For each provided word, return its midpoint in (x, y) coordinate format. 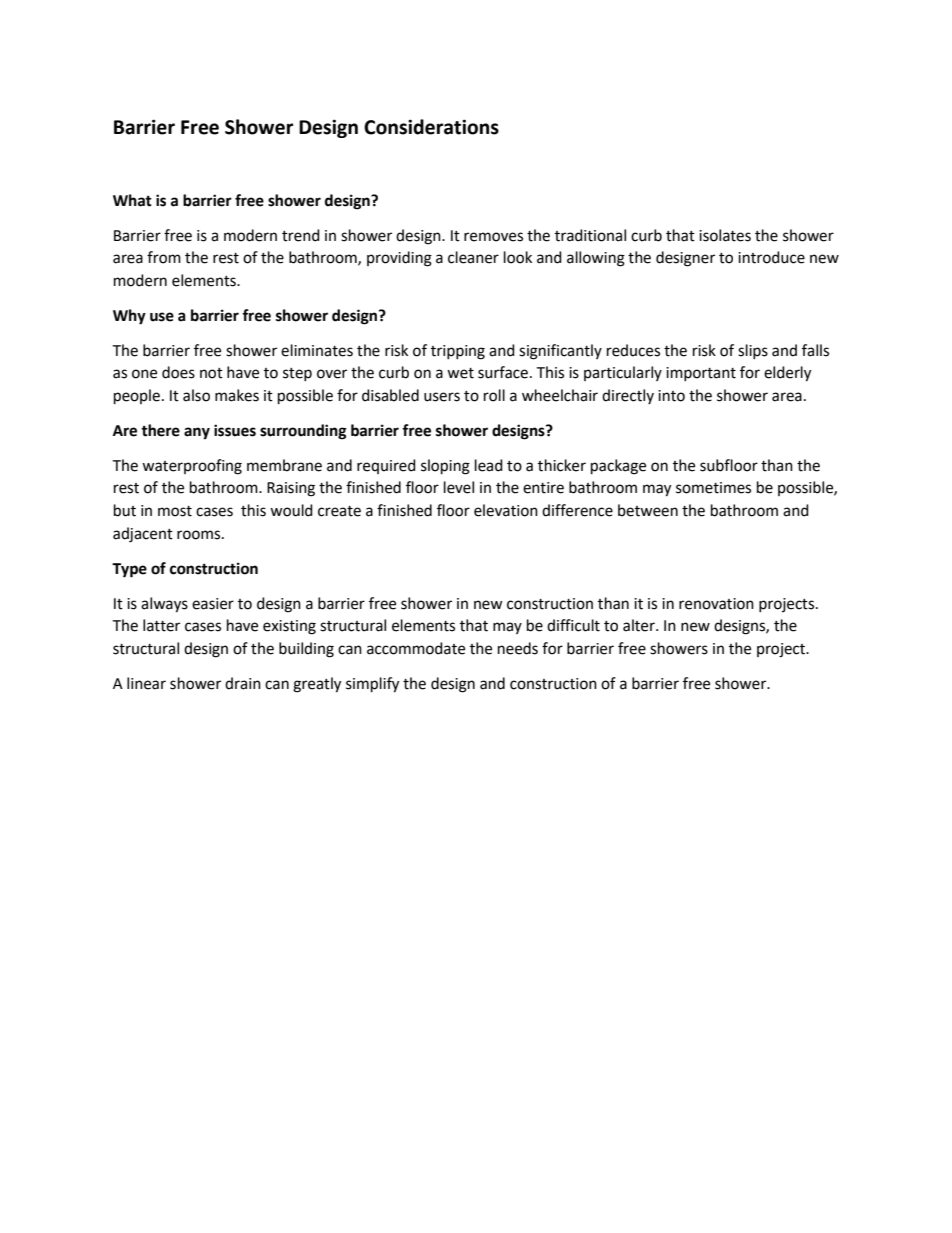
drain (243, 683)
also (196, 395)
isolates (725, 235)
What (132, 200)
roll (494, 395)
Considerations (431, 127)
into (671, 396)
